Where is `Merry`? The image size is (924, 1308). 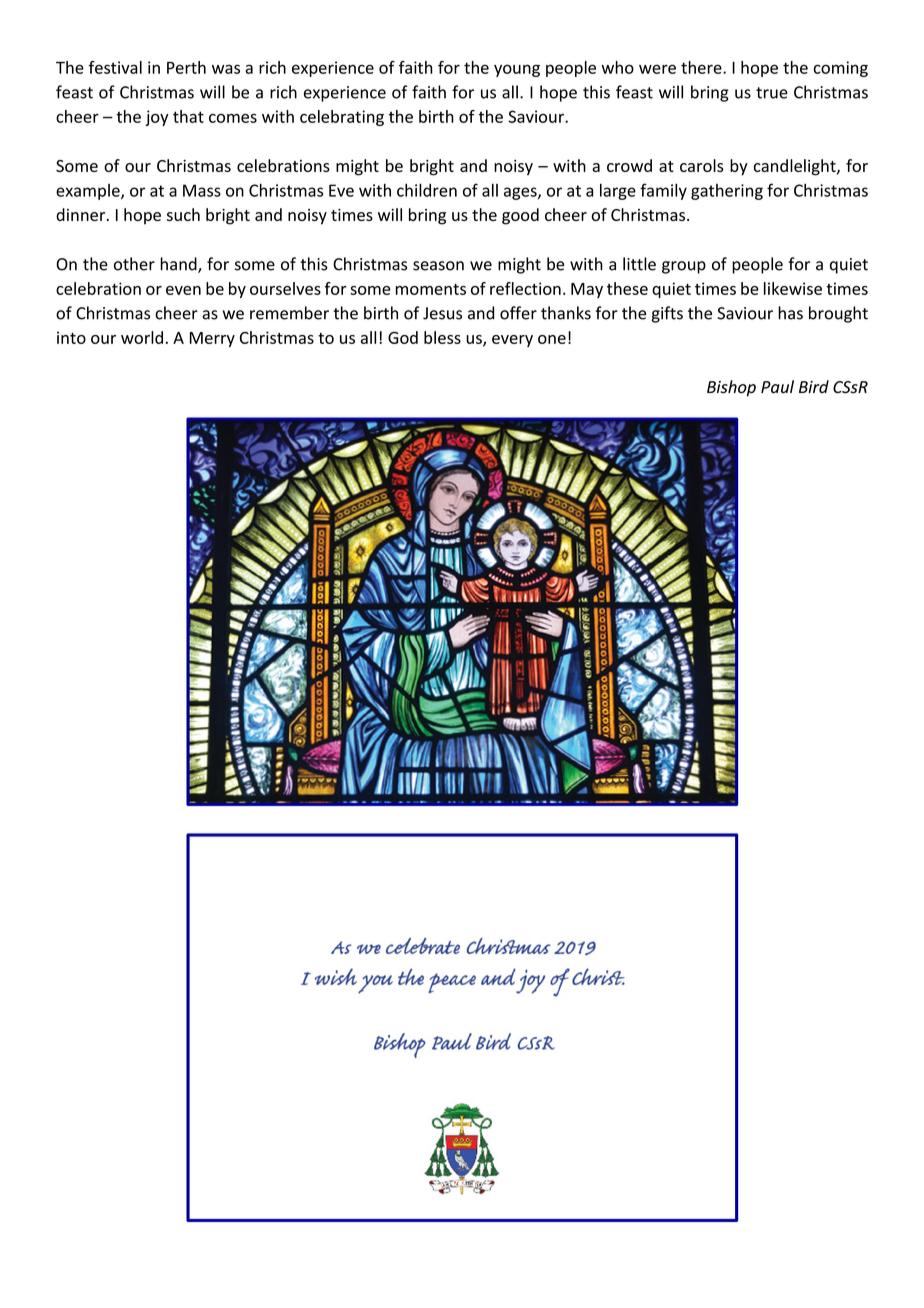 Merry is located at coordinates (212, 339).
